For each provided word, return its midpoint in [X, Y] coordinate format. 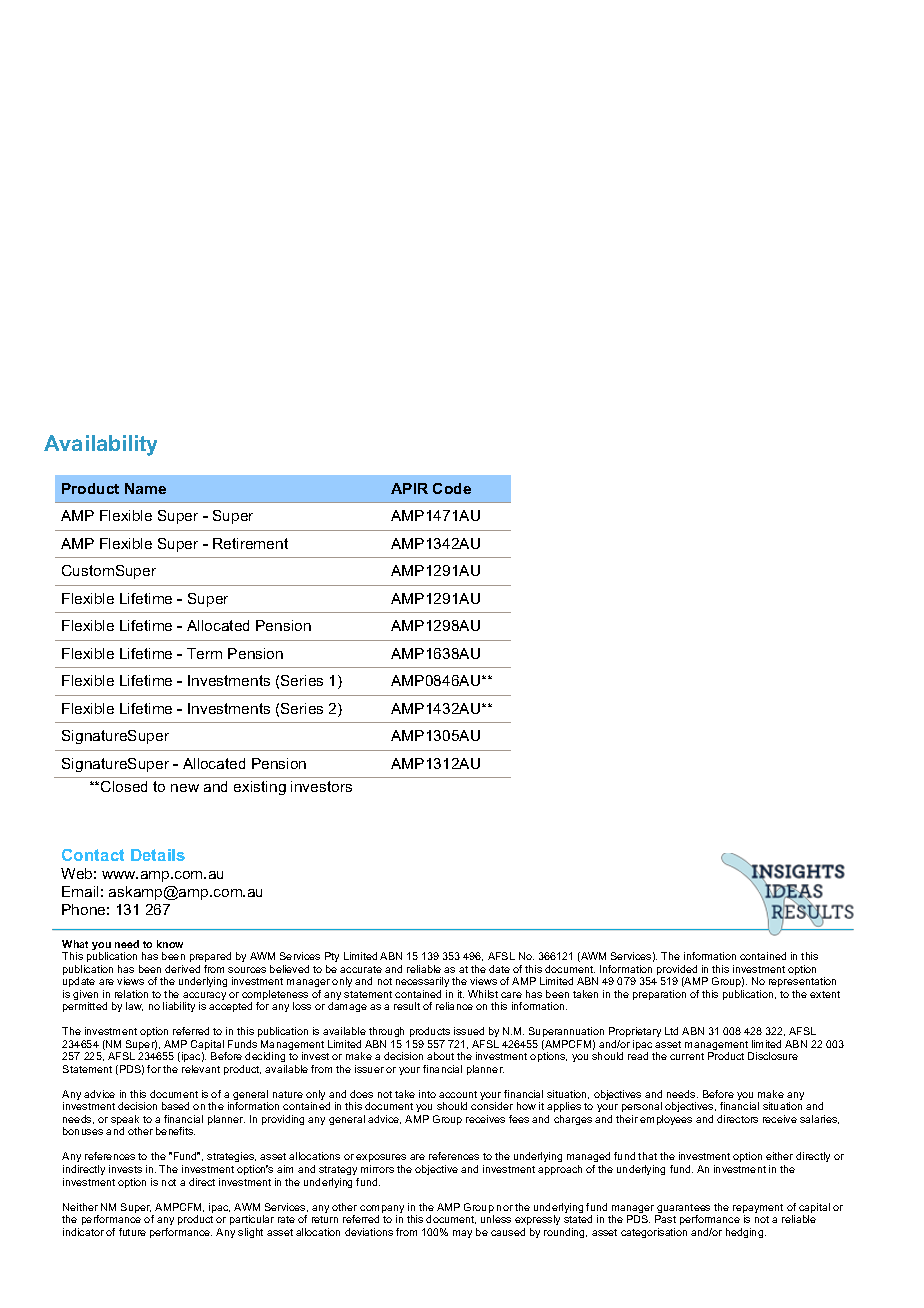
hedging [746, 1233]
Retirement [250, 543]
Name [145, 488]
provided [678, 971]
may [462, 1234]
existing [260, 788]
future [132, 1232]
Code [452, 488]
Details [158, 855]
